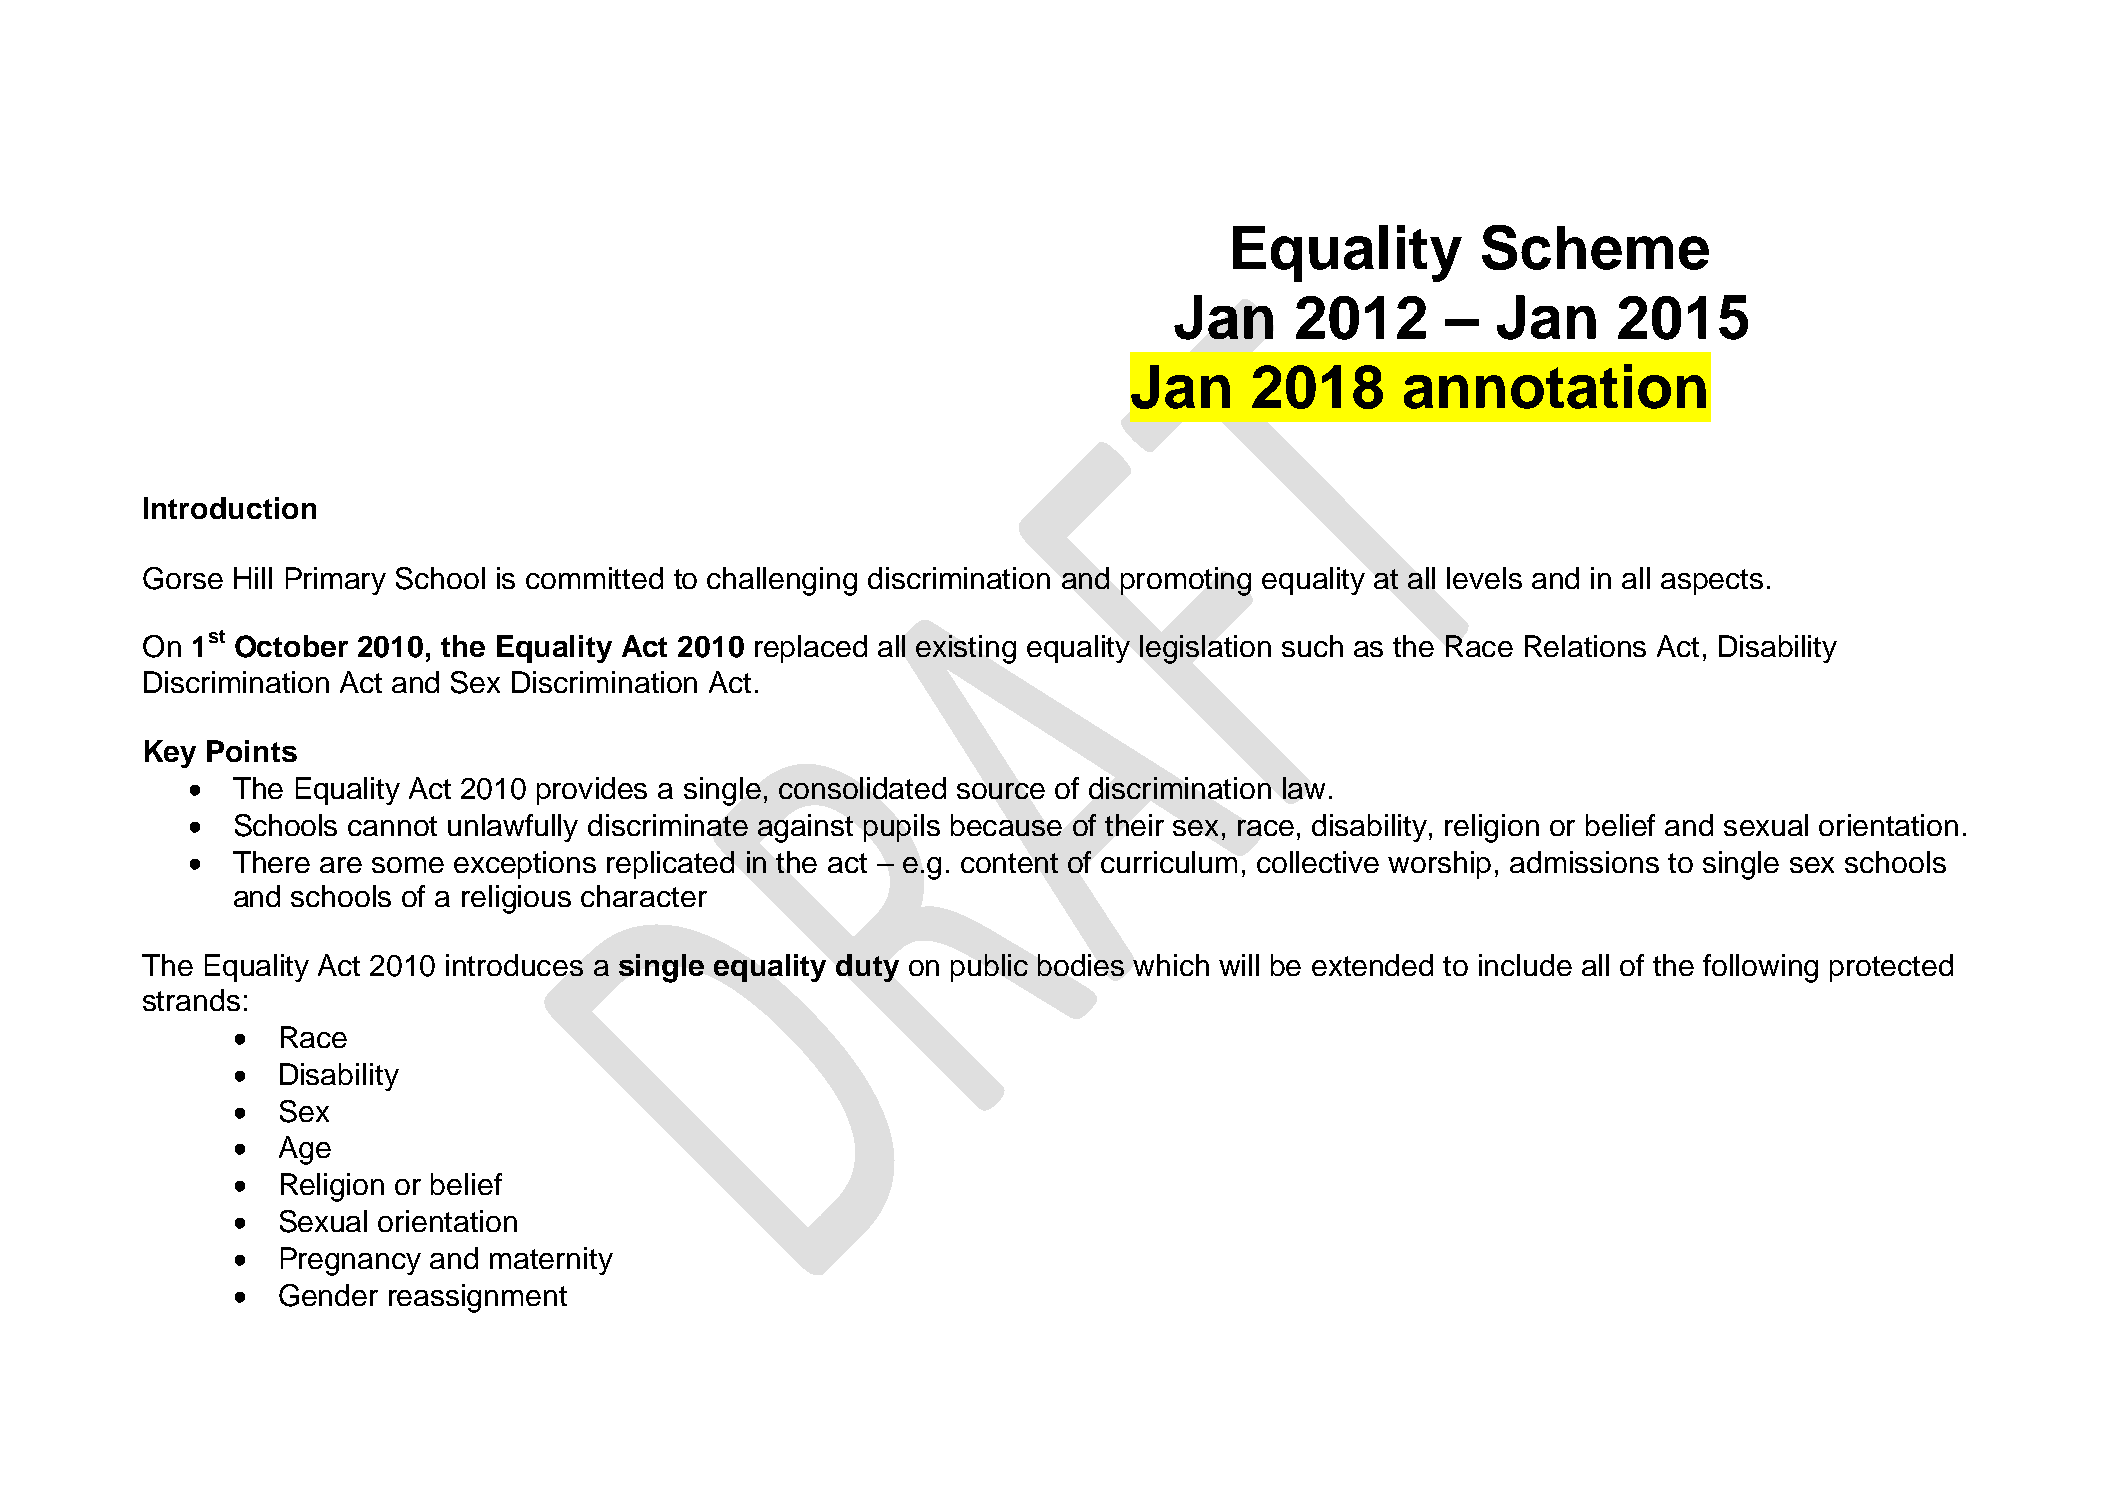 Image resolution: width=2116 pixels, height=1497 pixels. I want to click on following, so click(1760, 968).
